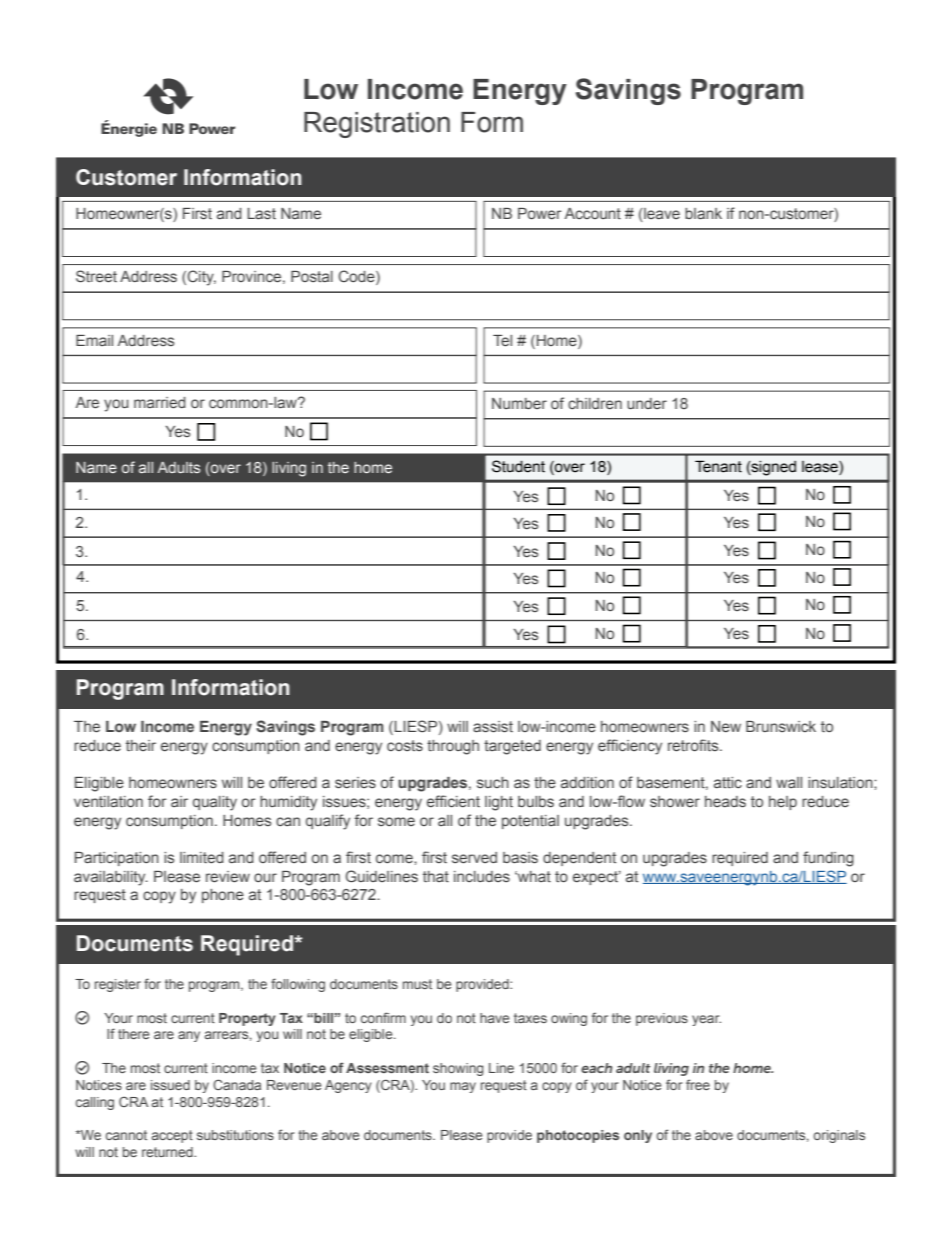 The image size is (952, 1233). What do you see at coordinates (518, 466) in the screenshot?
I see `Student` at bounding box center [518, 466].
